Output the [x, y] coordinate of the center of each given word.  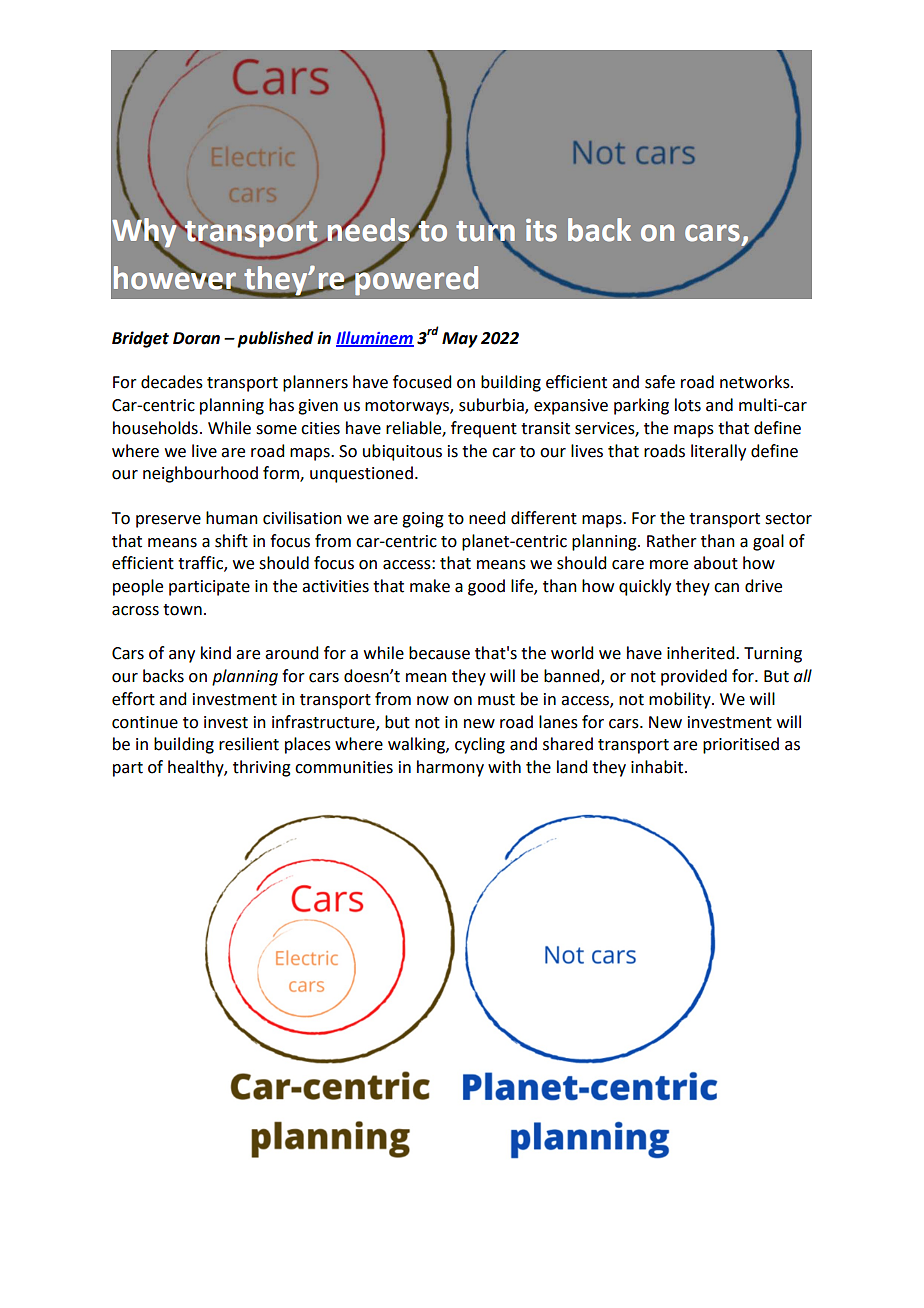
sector [788, 519]
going [423, 520]
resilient [249, 744]
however [176, 277]
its [541, 230]
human [232, 518]
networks [756, 382]
